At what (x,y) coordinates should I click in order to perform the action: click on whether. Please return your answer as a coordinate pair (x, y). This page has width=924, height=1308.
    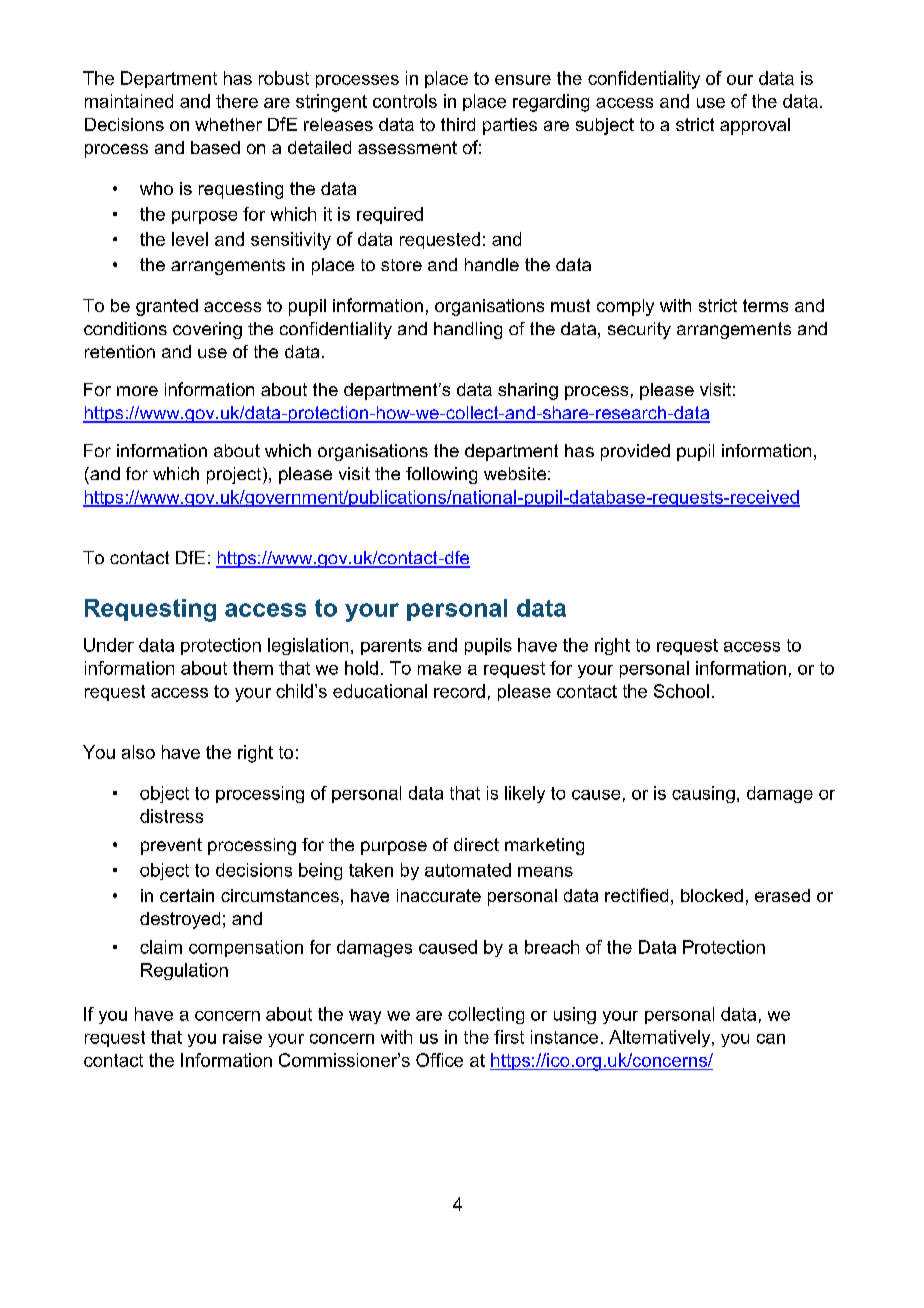
    Looking at the image, I should click on (228, 124).
